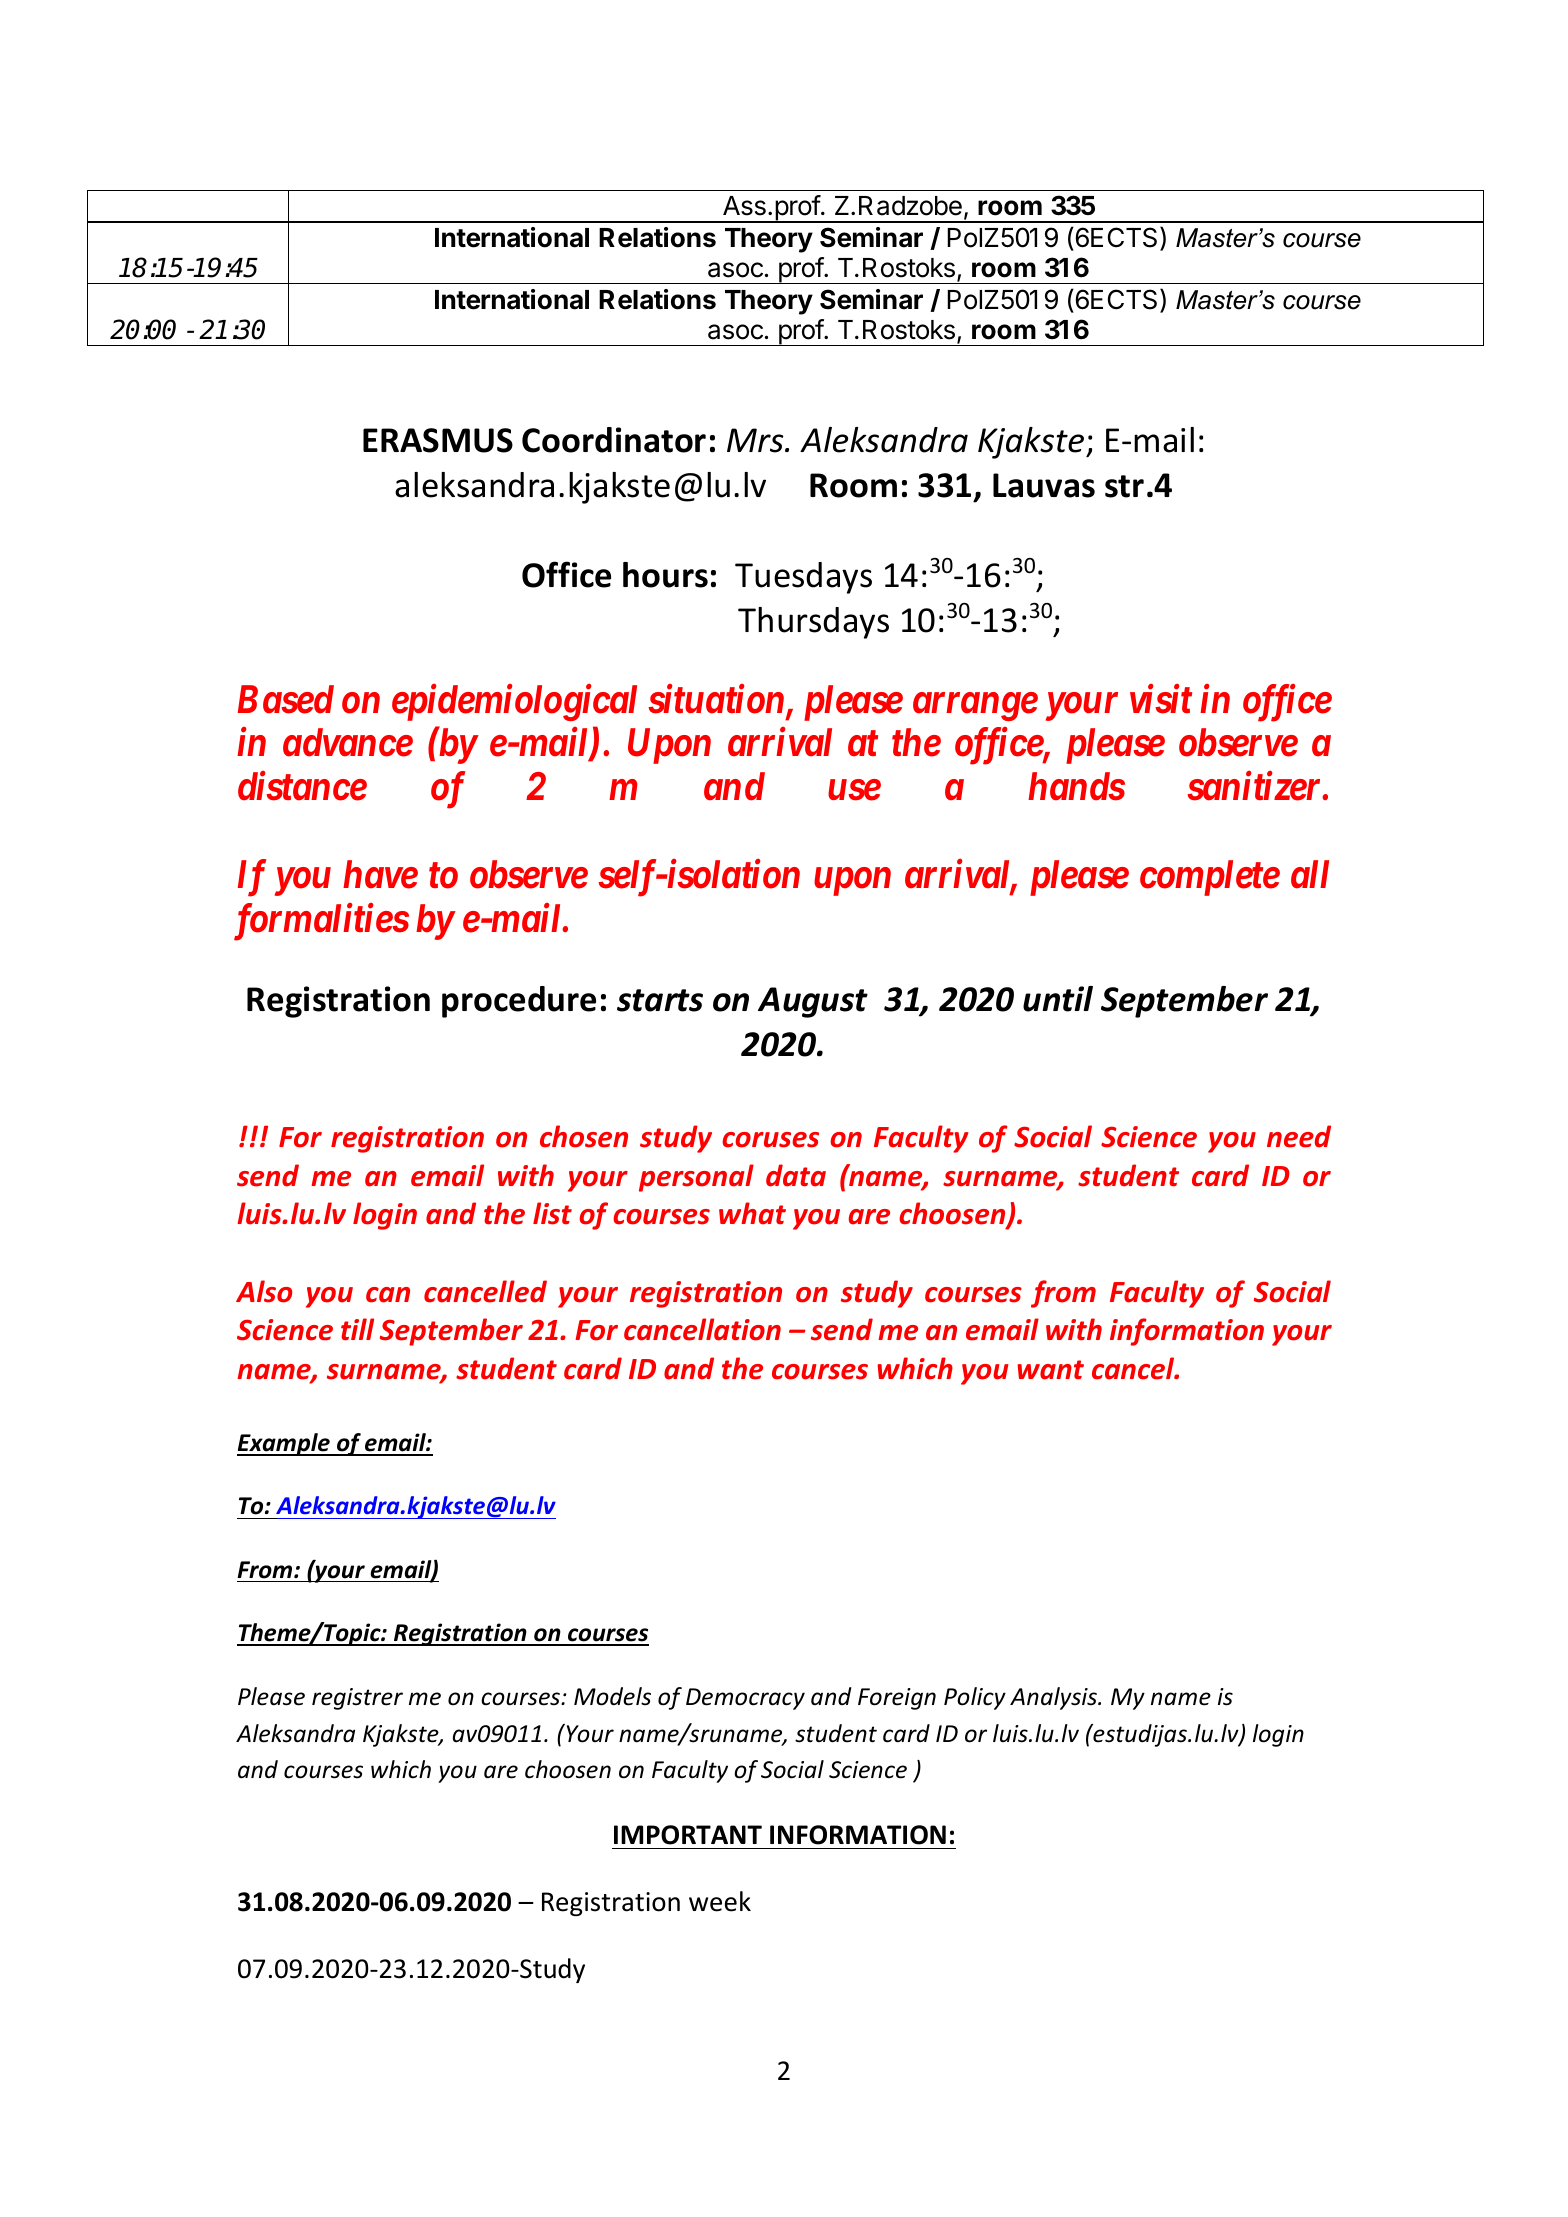 The height and width of the screenshot is (2217, 1568). Describe the element at coordinates (756, 440) in the screenshot. I see `Mrs` at that location.
